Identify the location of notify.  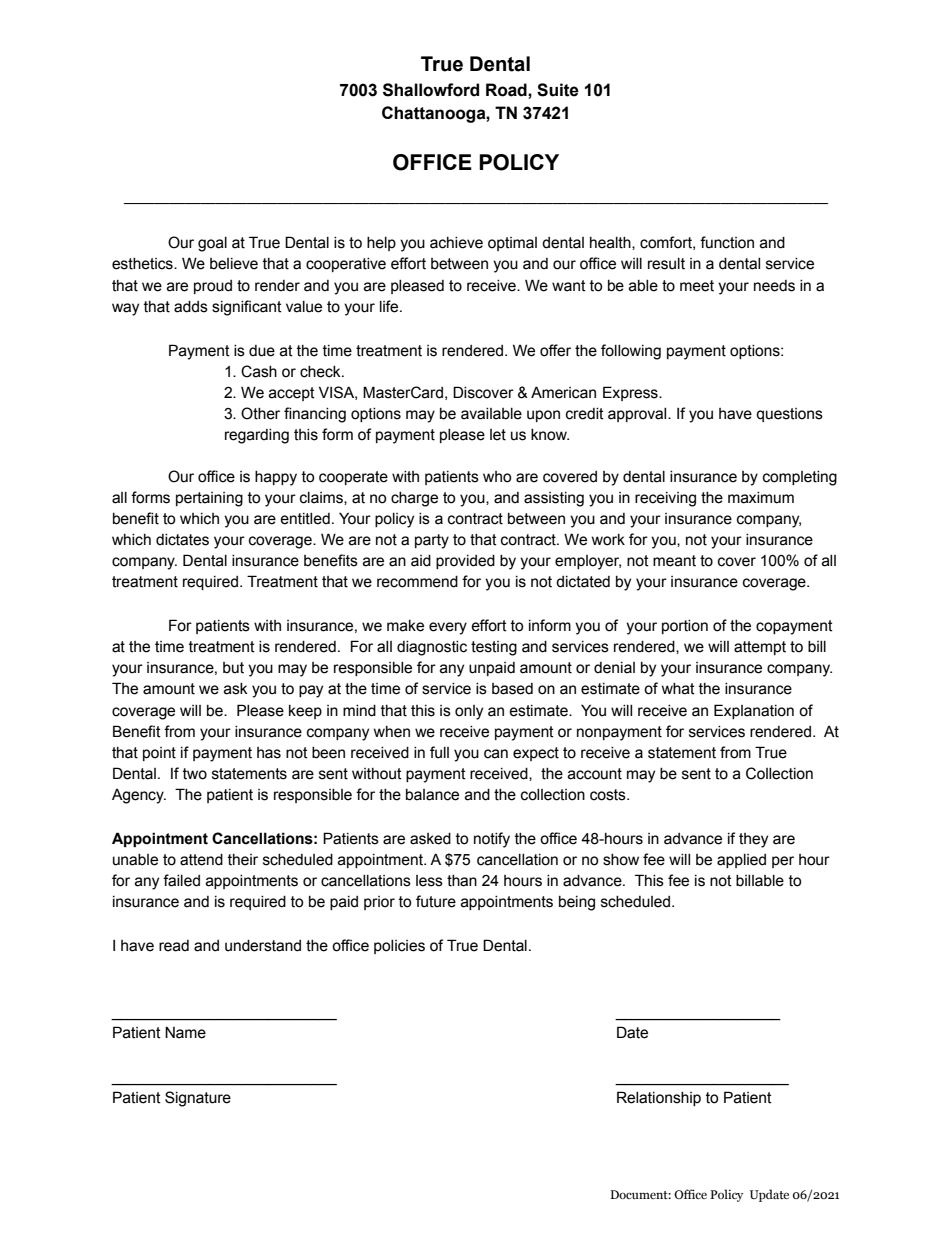
(492, 840).
